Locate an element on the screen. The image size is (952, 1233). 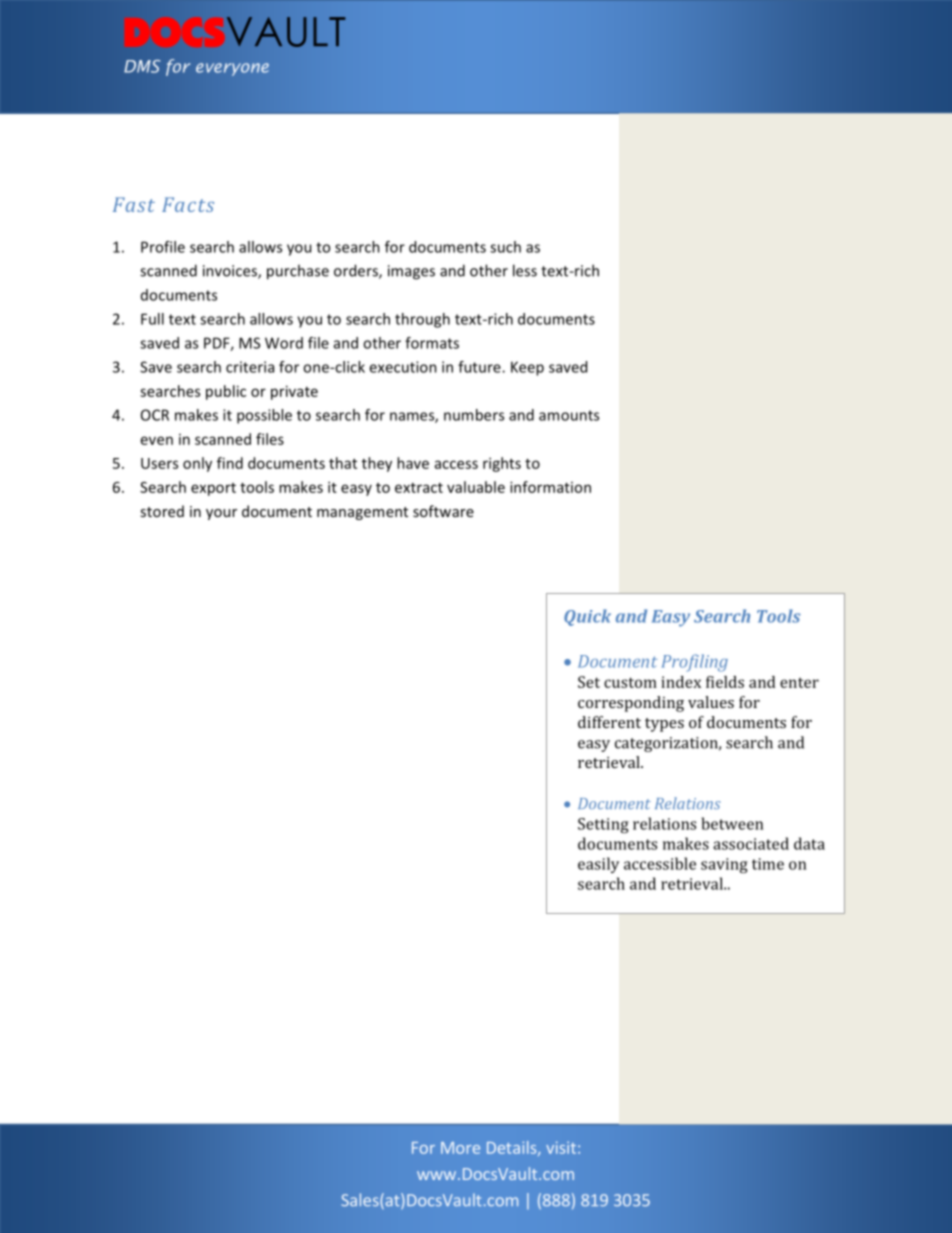
amounts is located at coordinates (569, 415).
